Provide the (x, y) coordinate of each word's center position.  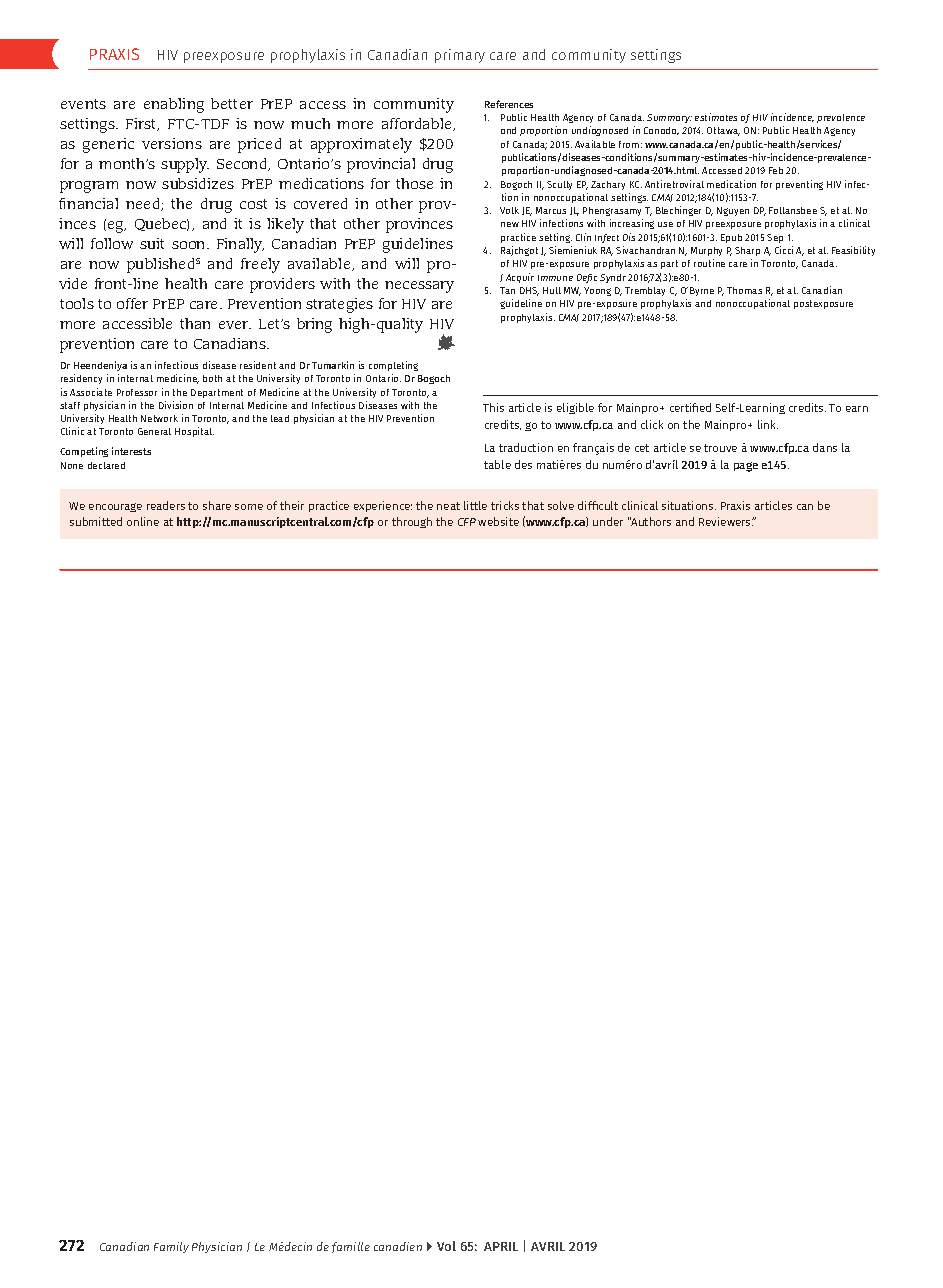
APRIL (501, 1246)
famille (351, 1247)
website (498, 521)
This (493, 407)
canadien (398, 1246)
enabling (174, 105)
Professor (137, 392)
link (768, 424)
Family (171, 1247)
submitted (96, 521)
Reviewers (726, 521)
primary (460, 56)
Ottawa (723, 131)
